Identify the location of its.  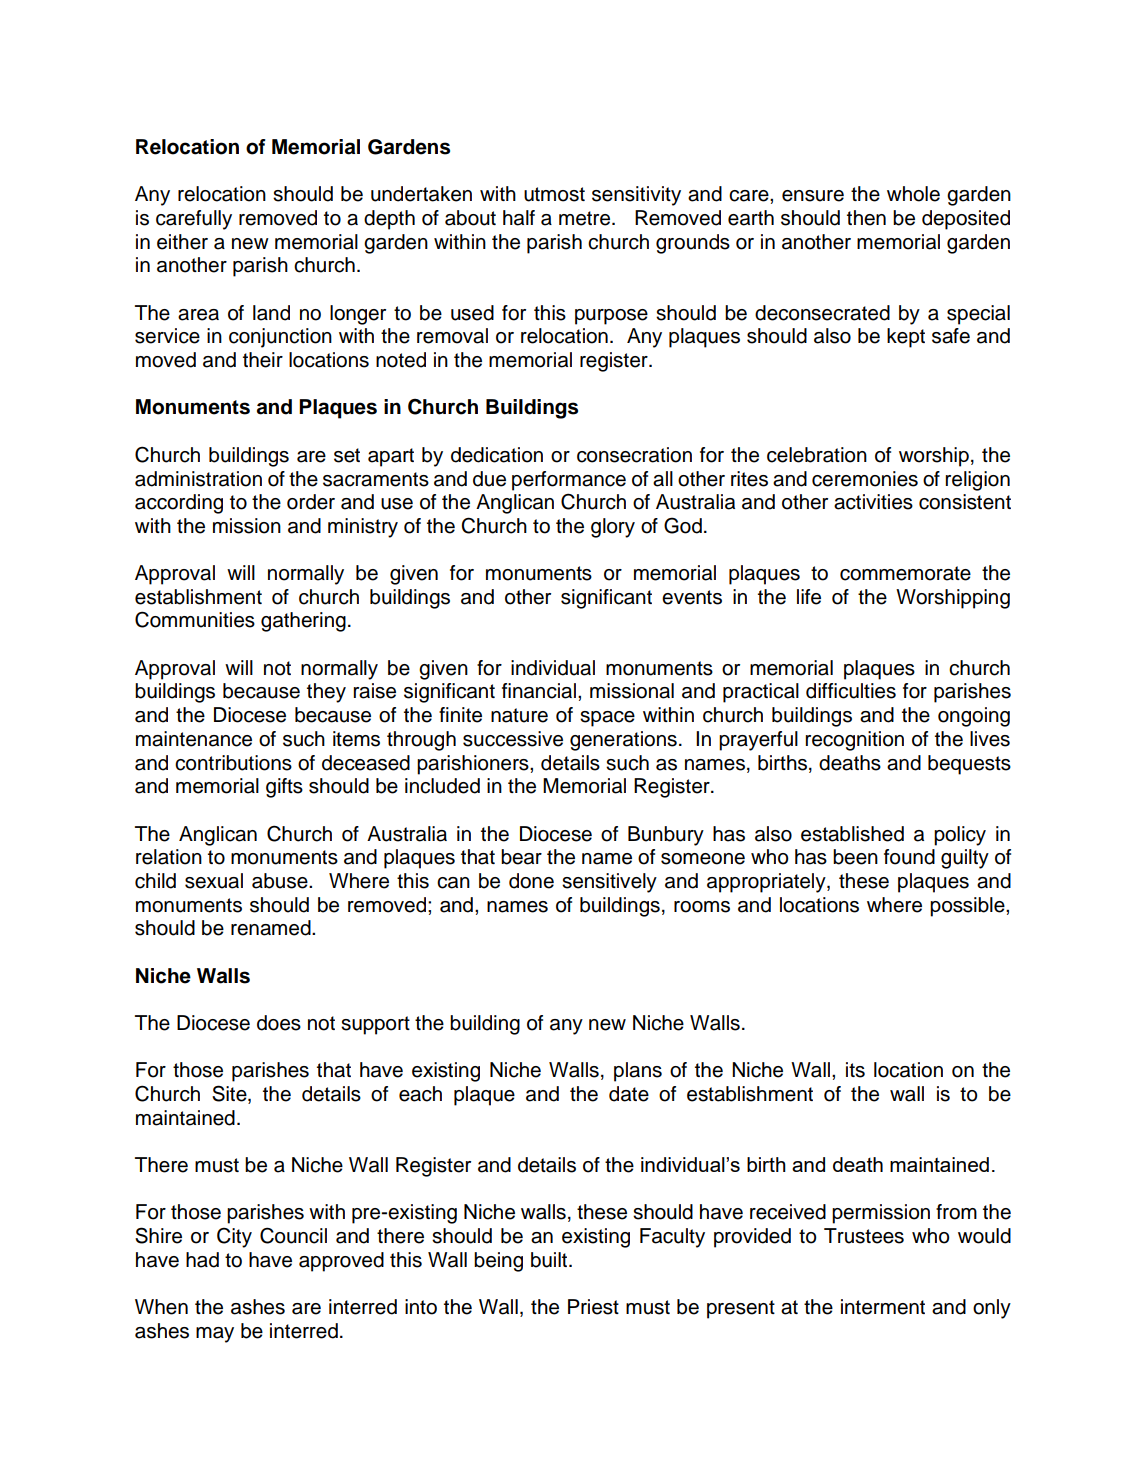
(855, 1070).
